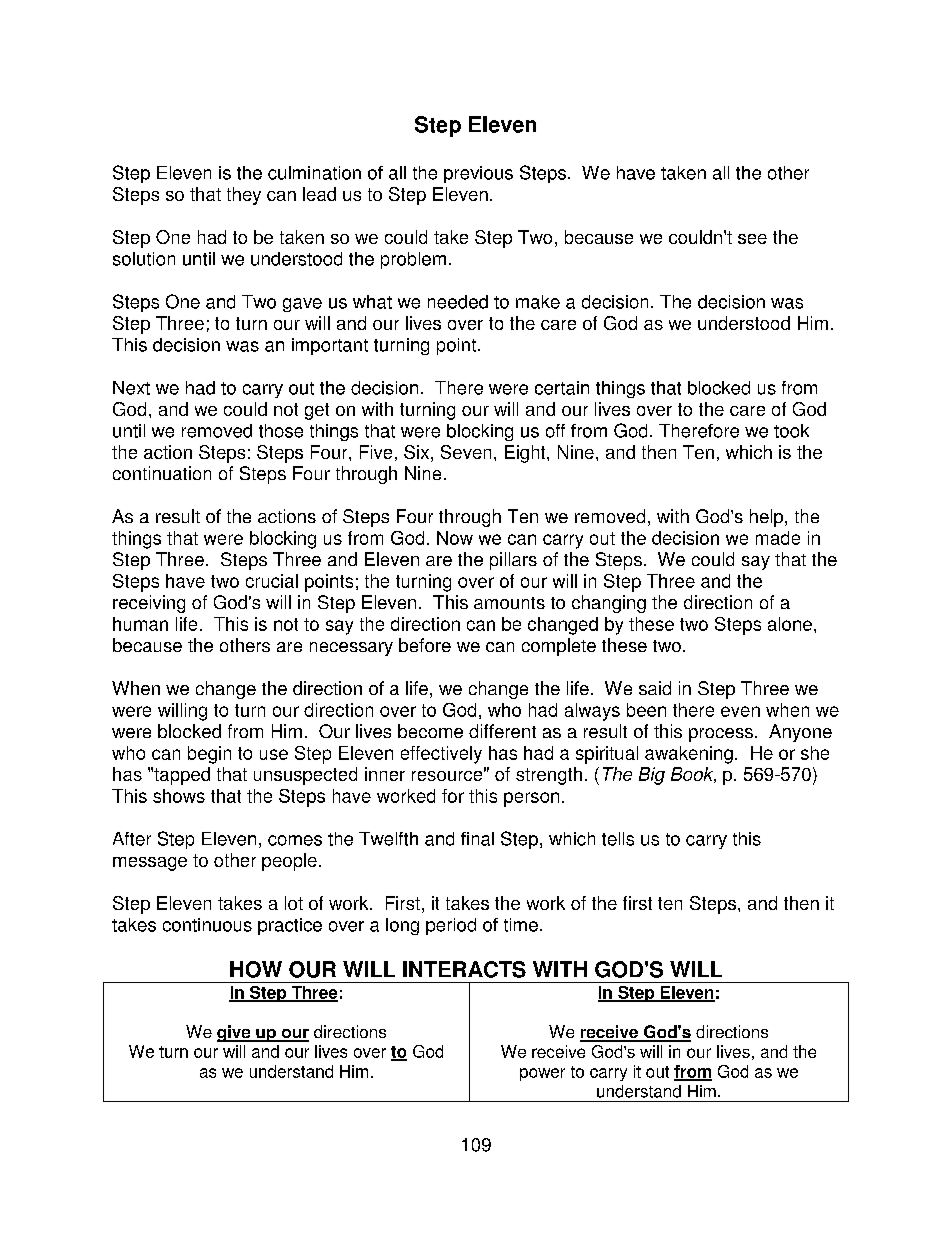  Describe the element at coordinates (235, 1033) in the page. I see `give` at that location.
